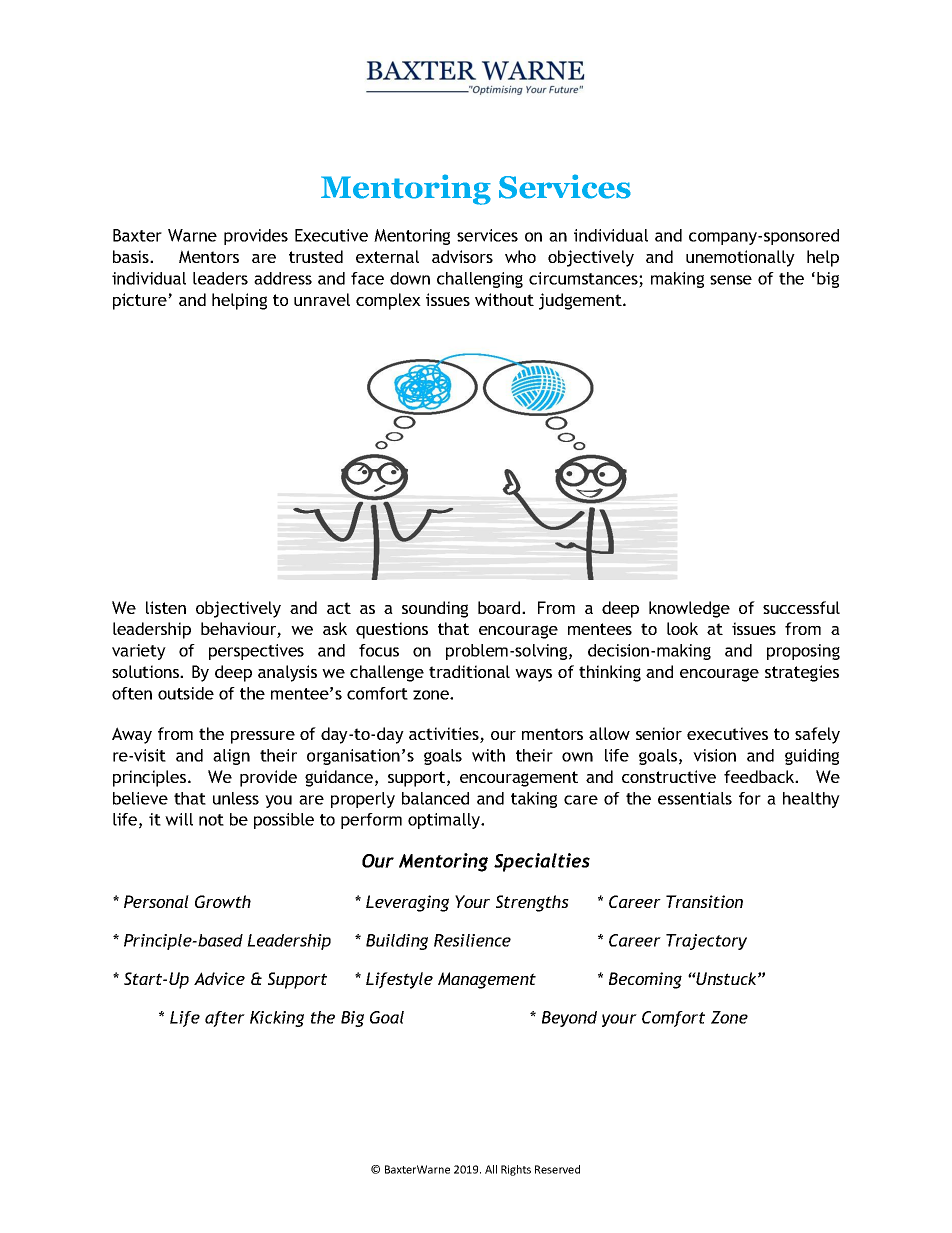  Describe the element at coordinates (225, 1019) in the page. I see `after` at that location.
